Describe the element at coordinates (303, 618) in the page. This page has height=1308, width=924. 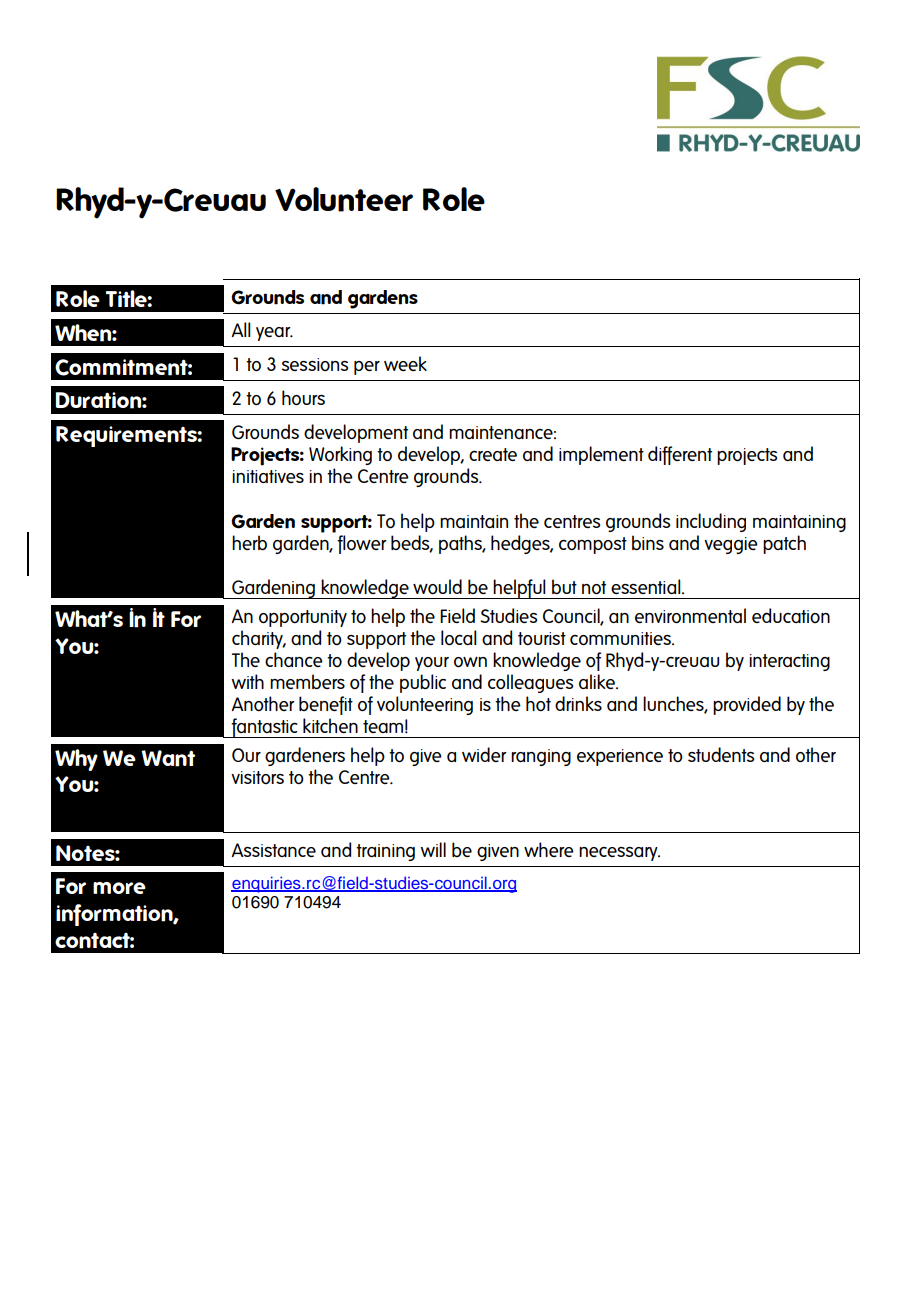
I see `opportunity` at that location.
